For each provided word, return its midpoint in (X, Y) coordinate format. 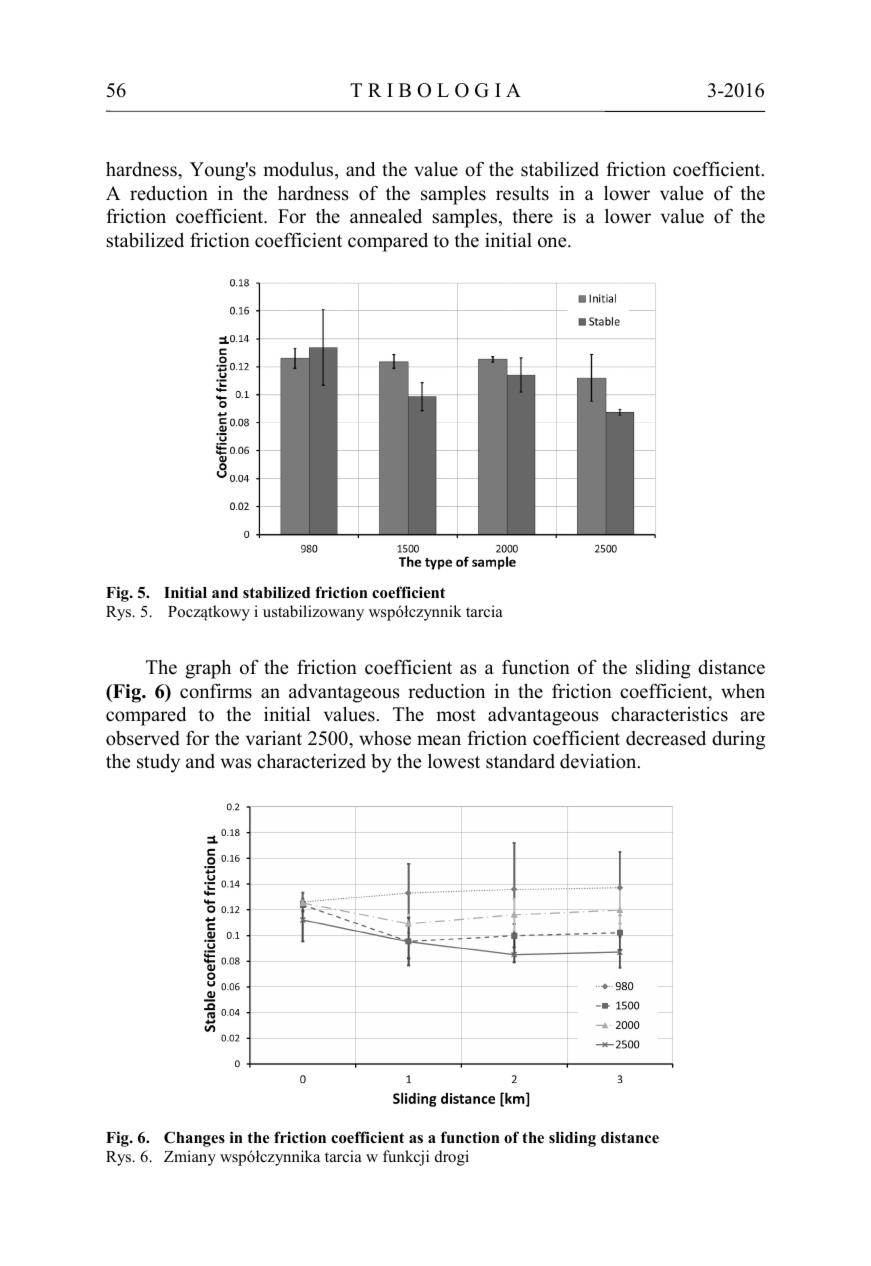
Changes (194, 1139)
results (522, 193)
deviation (599, 761)
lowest (454, 761)
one (553, 242)
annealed (386, 216)
